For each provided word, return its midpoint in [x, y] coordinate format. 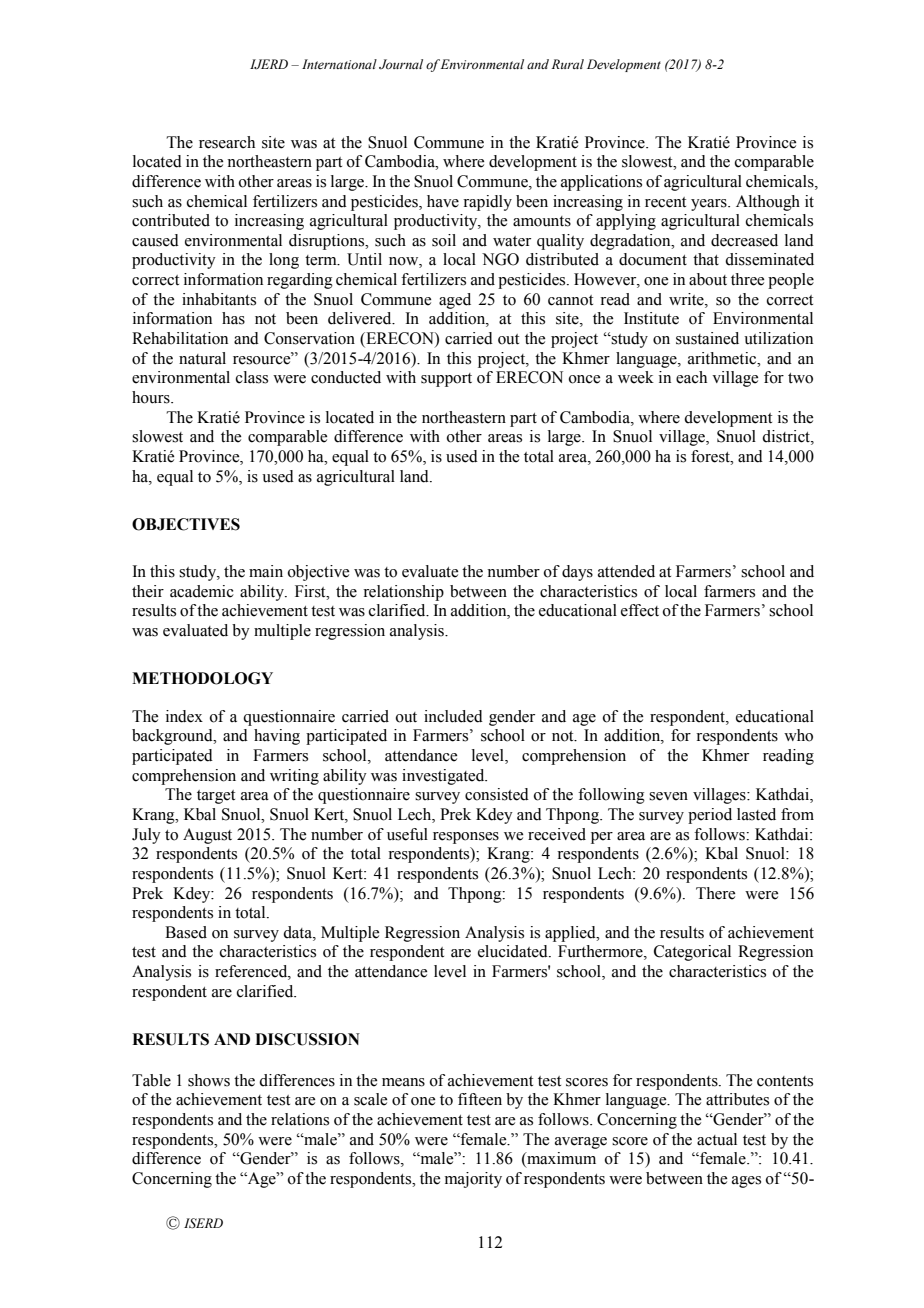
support [446, 380]
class [252, 377]
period [710, 816]
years [710, 205]
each [691, 377]
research [227, 142]
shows [209, 1080]
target [216, 797]
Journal [401, 64]
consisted [497, 794]
